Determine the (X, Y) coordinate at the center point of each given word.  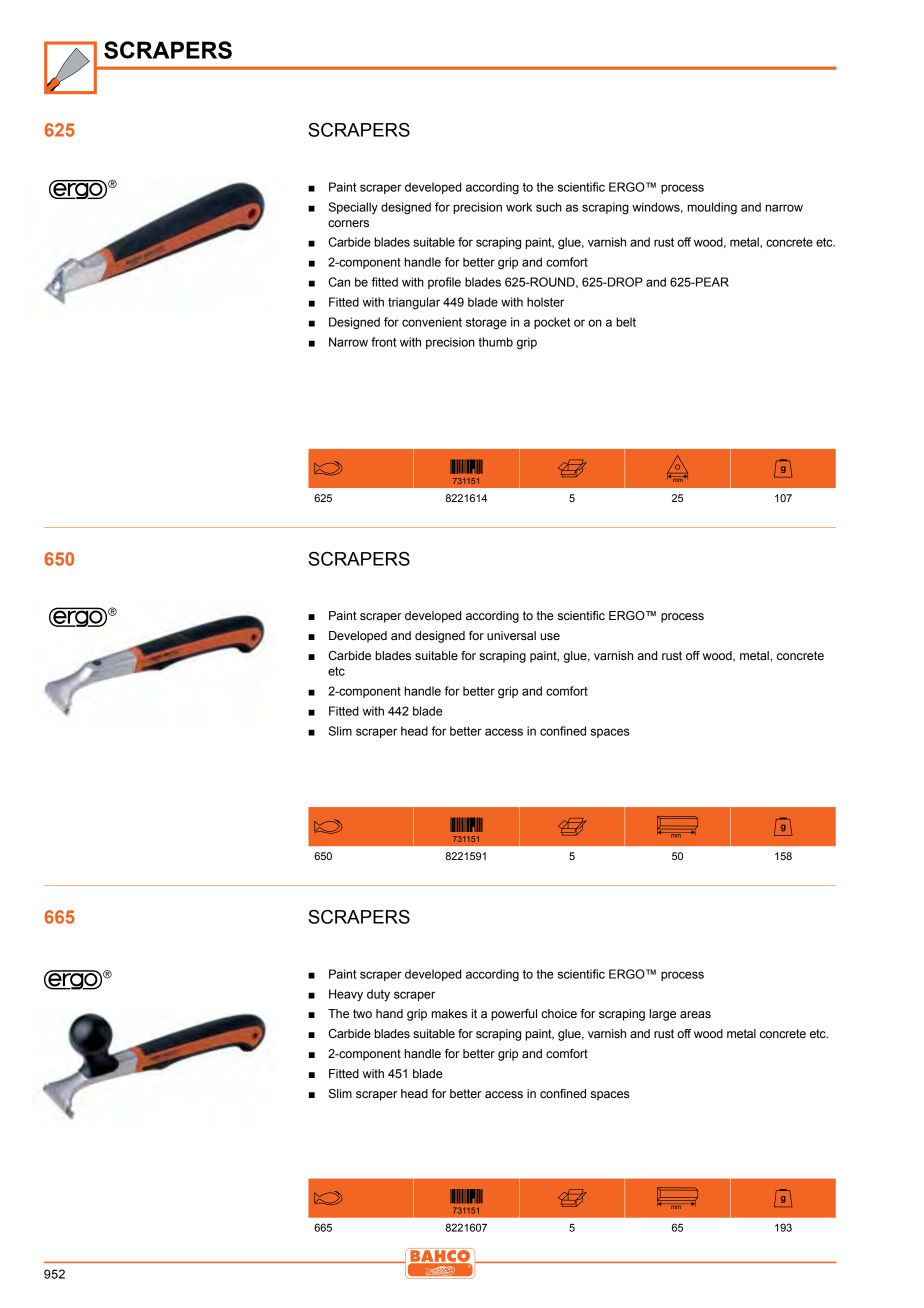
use (550, 636)
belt (626, 322)
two (362, 1014)
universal (511, 635)
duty (378, 995)
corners (348, 224)
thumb (495, 342)
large (662, 1015)
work (519, 207)
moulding (712, 208)
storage (486, 324)
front (384, 342)
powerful (514, 1015)
